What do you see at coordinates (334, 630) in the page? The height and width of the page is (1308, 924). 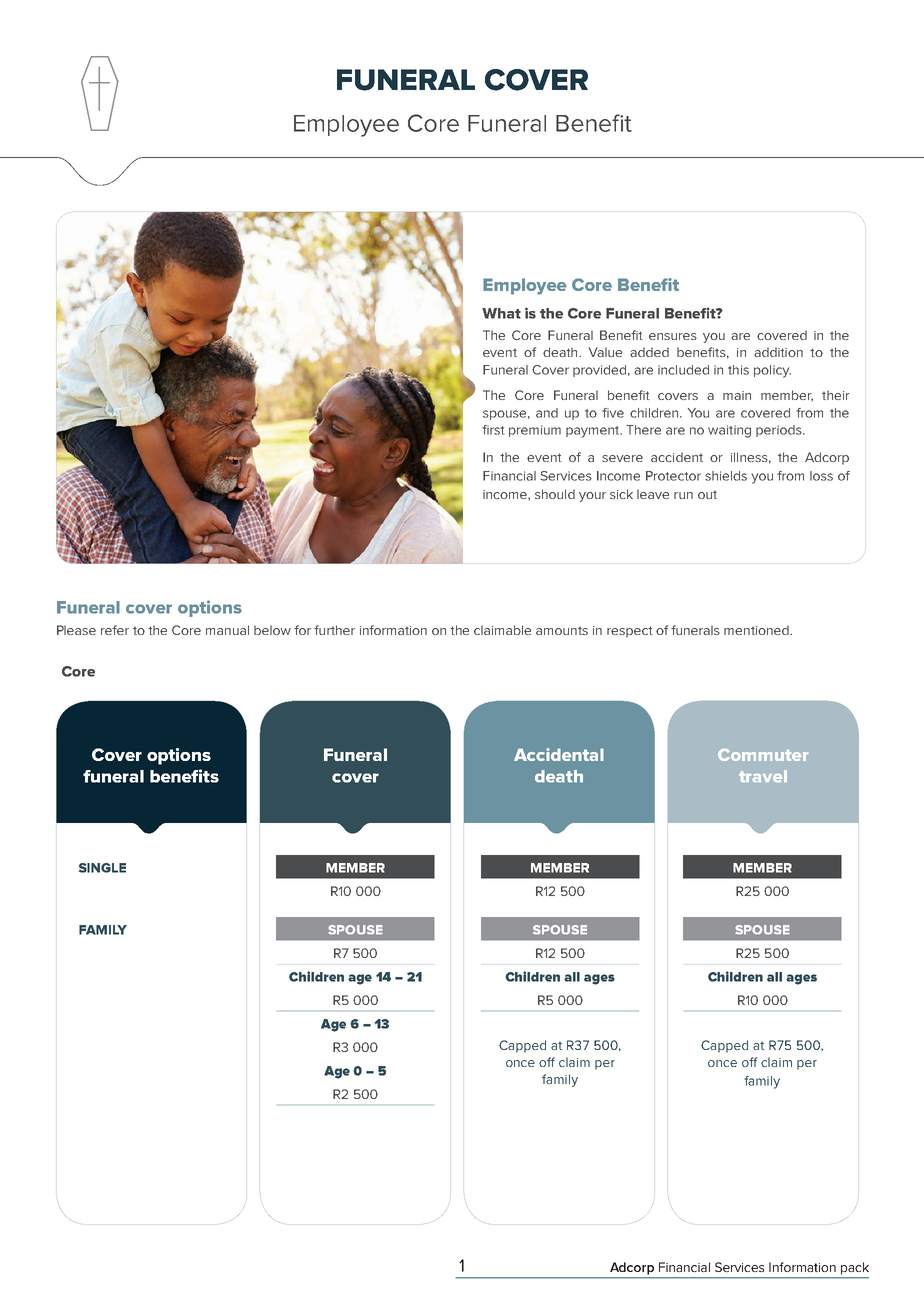 I see `further` at bounding box center [334, 630].
